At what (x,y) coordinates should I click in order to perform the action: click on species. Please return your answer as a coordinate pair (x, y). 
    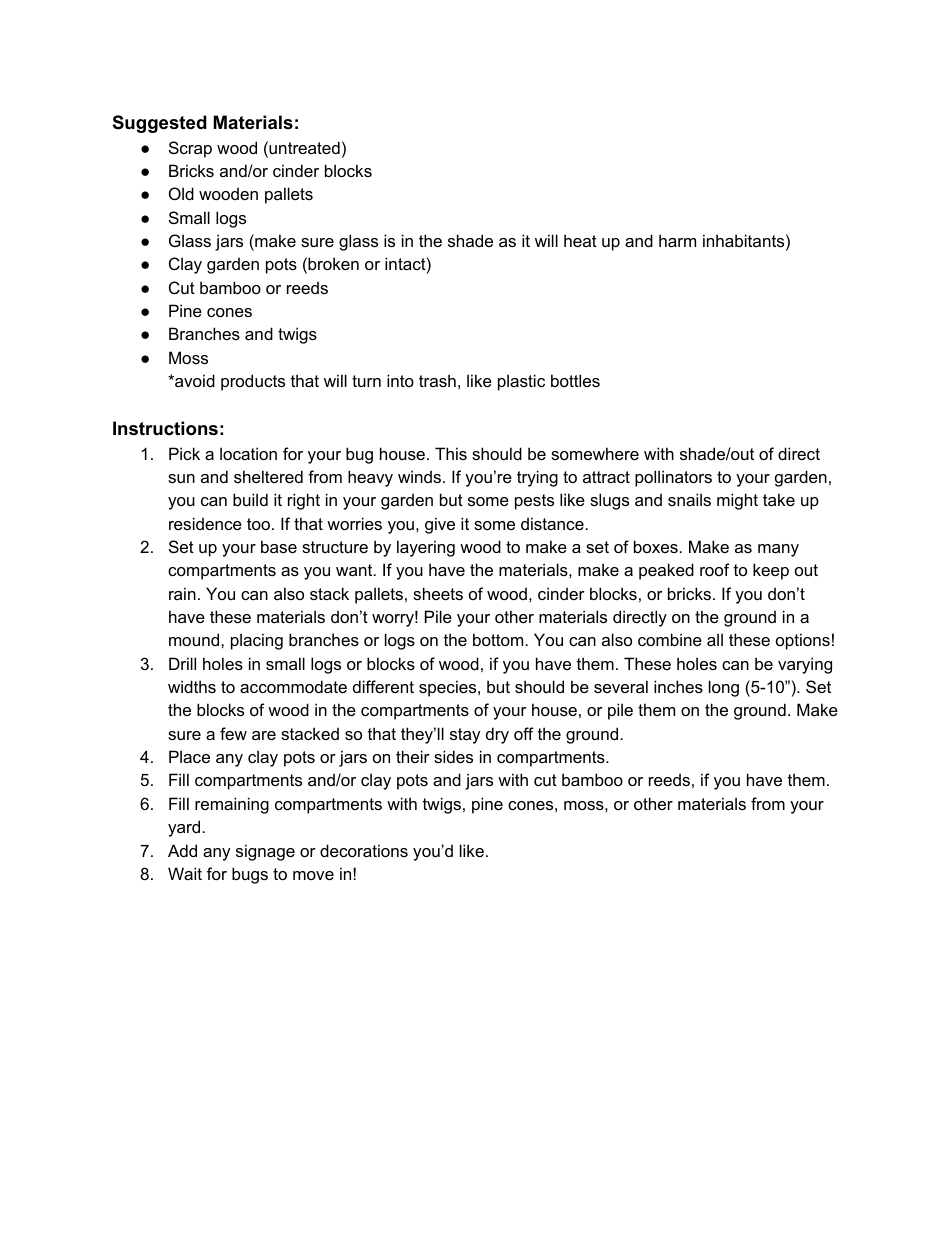
    Looking at the image, I should click on (449, 688).
